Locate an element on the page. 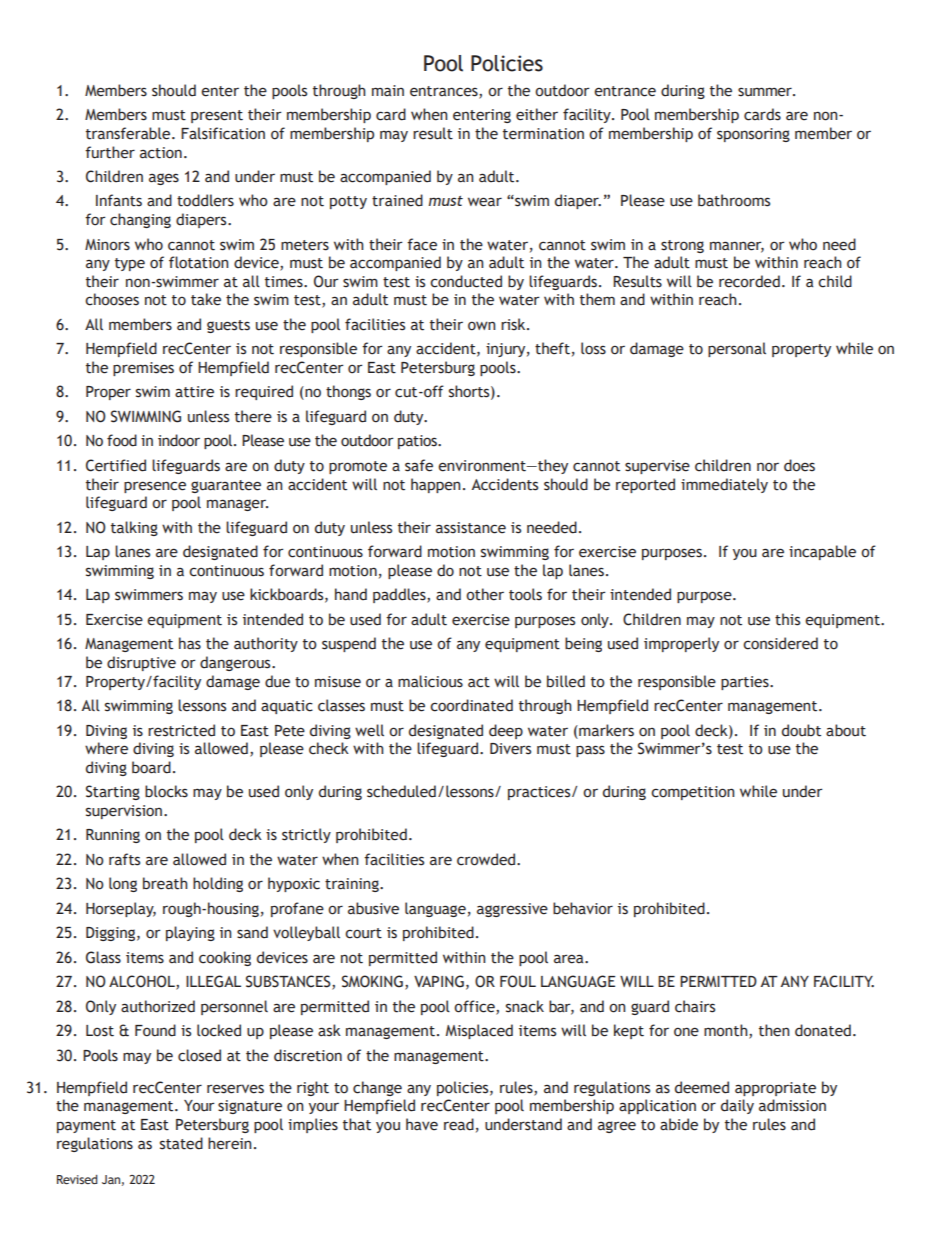 This image has width=952, height=1233. read is located at coordinates (459, 1124).
